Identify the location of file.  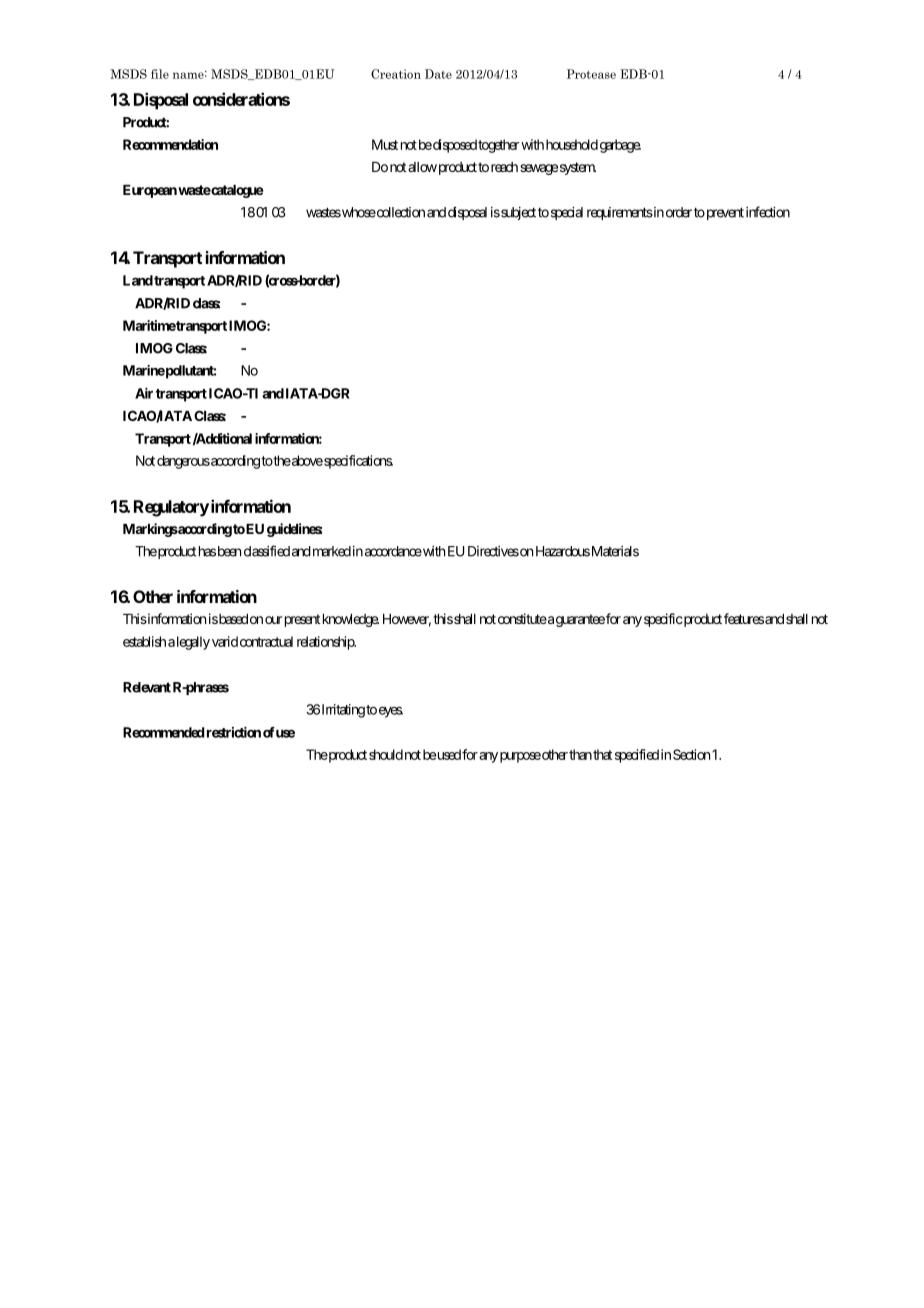
(160, 74).
